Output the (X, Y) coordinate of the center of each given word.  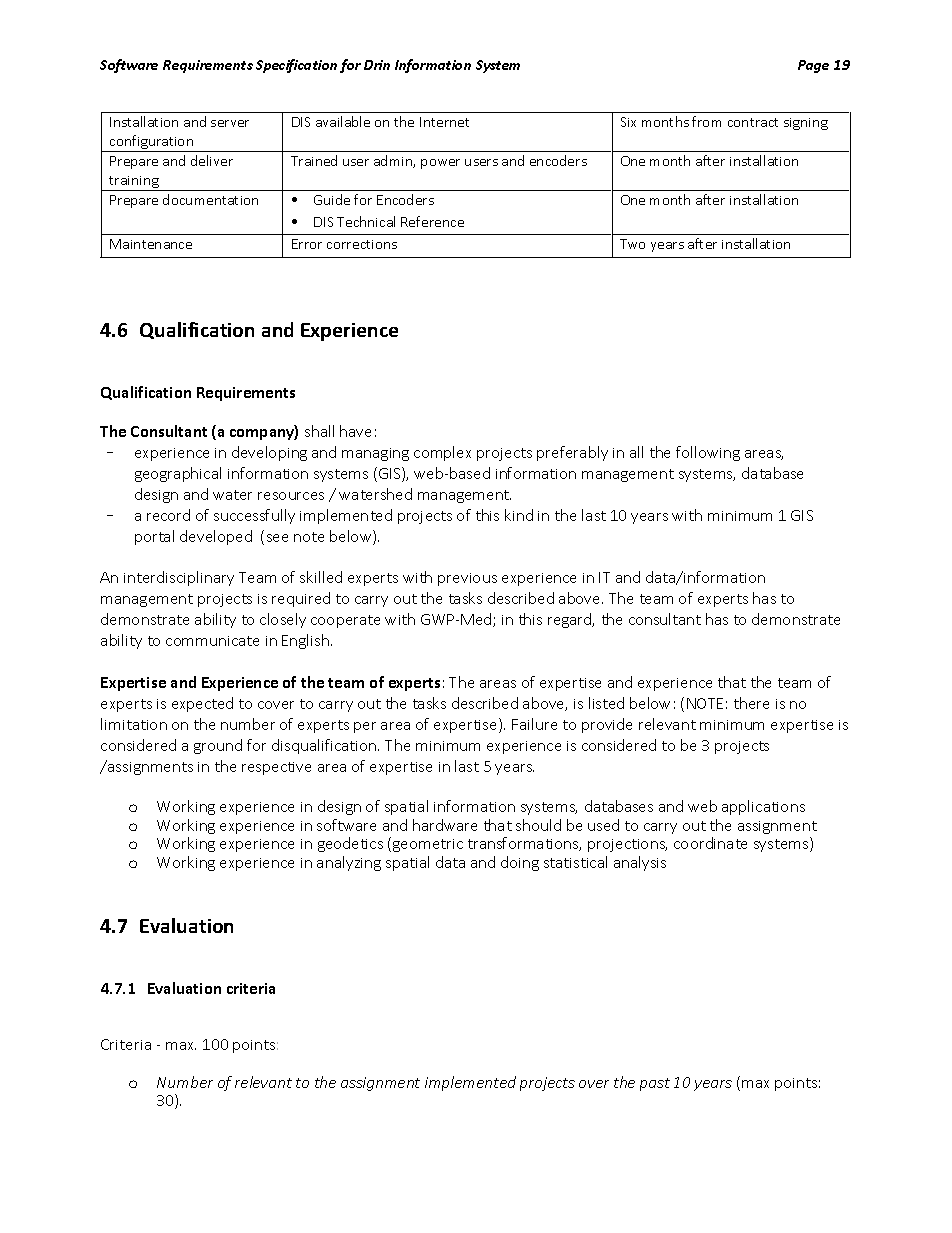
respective (276, 768)
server (230, 123)
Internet (444, 122)
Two (632, 244)
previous (467, 579)
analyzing (349, 863)
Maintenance (151, 244)
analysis (640, 863)
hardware (445, 825)
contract (753, 122)
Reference (432, 221)
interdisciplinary (179, 578)
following (708, 453)
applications (763, 807)
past (655, 1084)
